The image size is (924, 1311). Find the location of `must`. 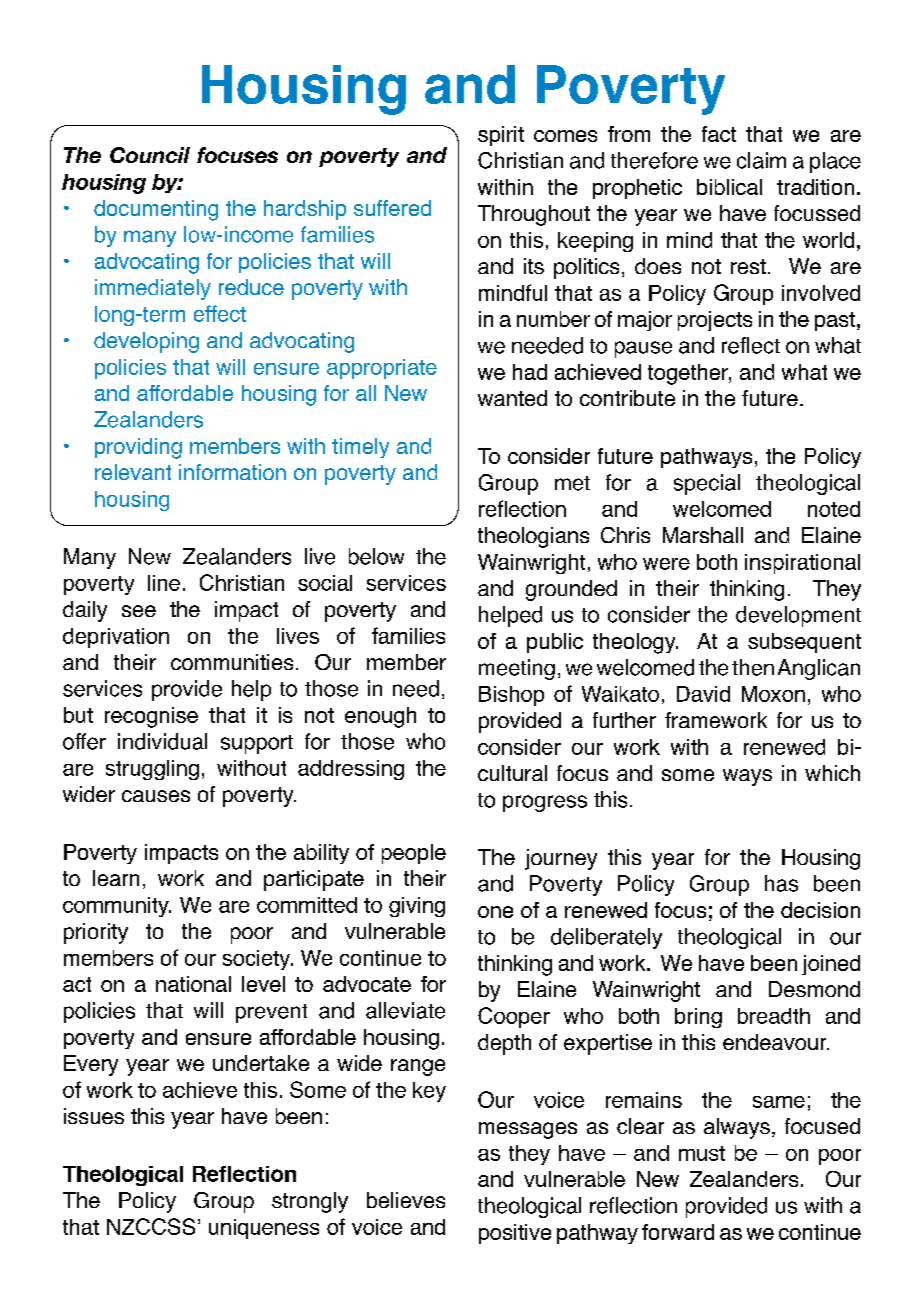

must is located at coordinates (702, 1153).
